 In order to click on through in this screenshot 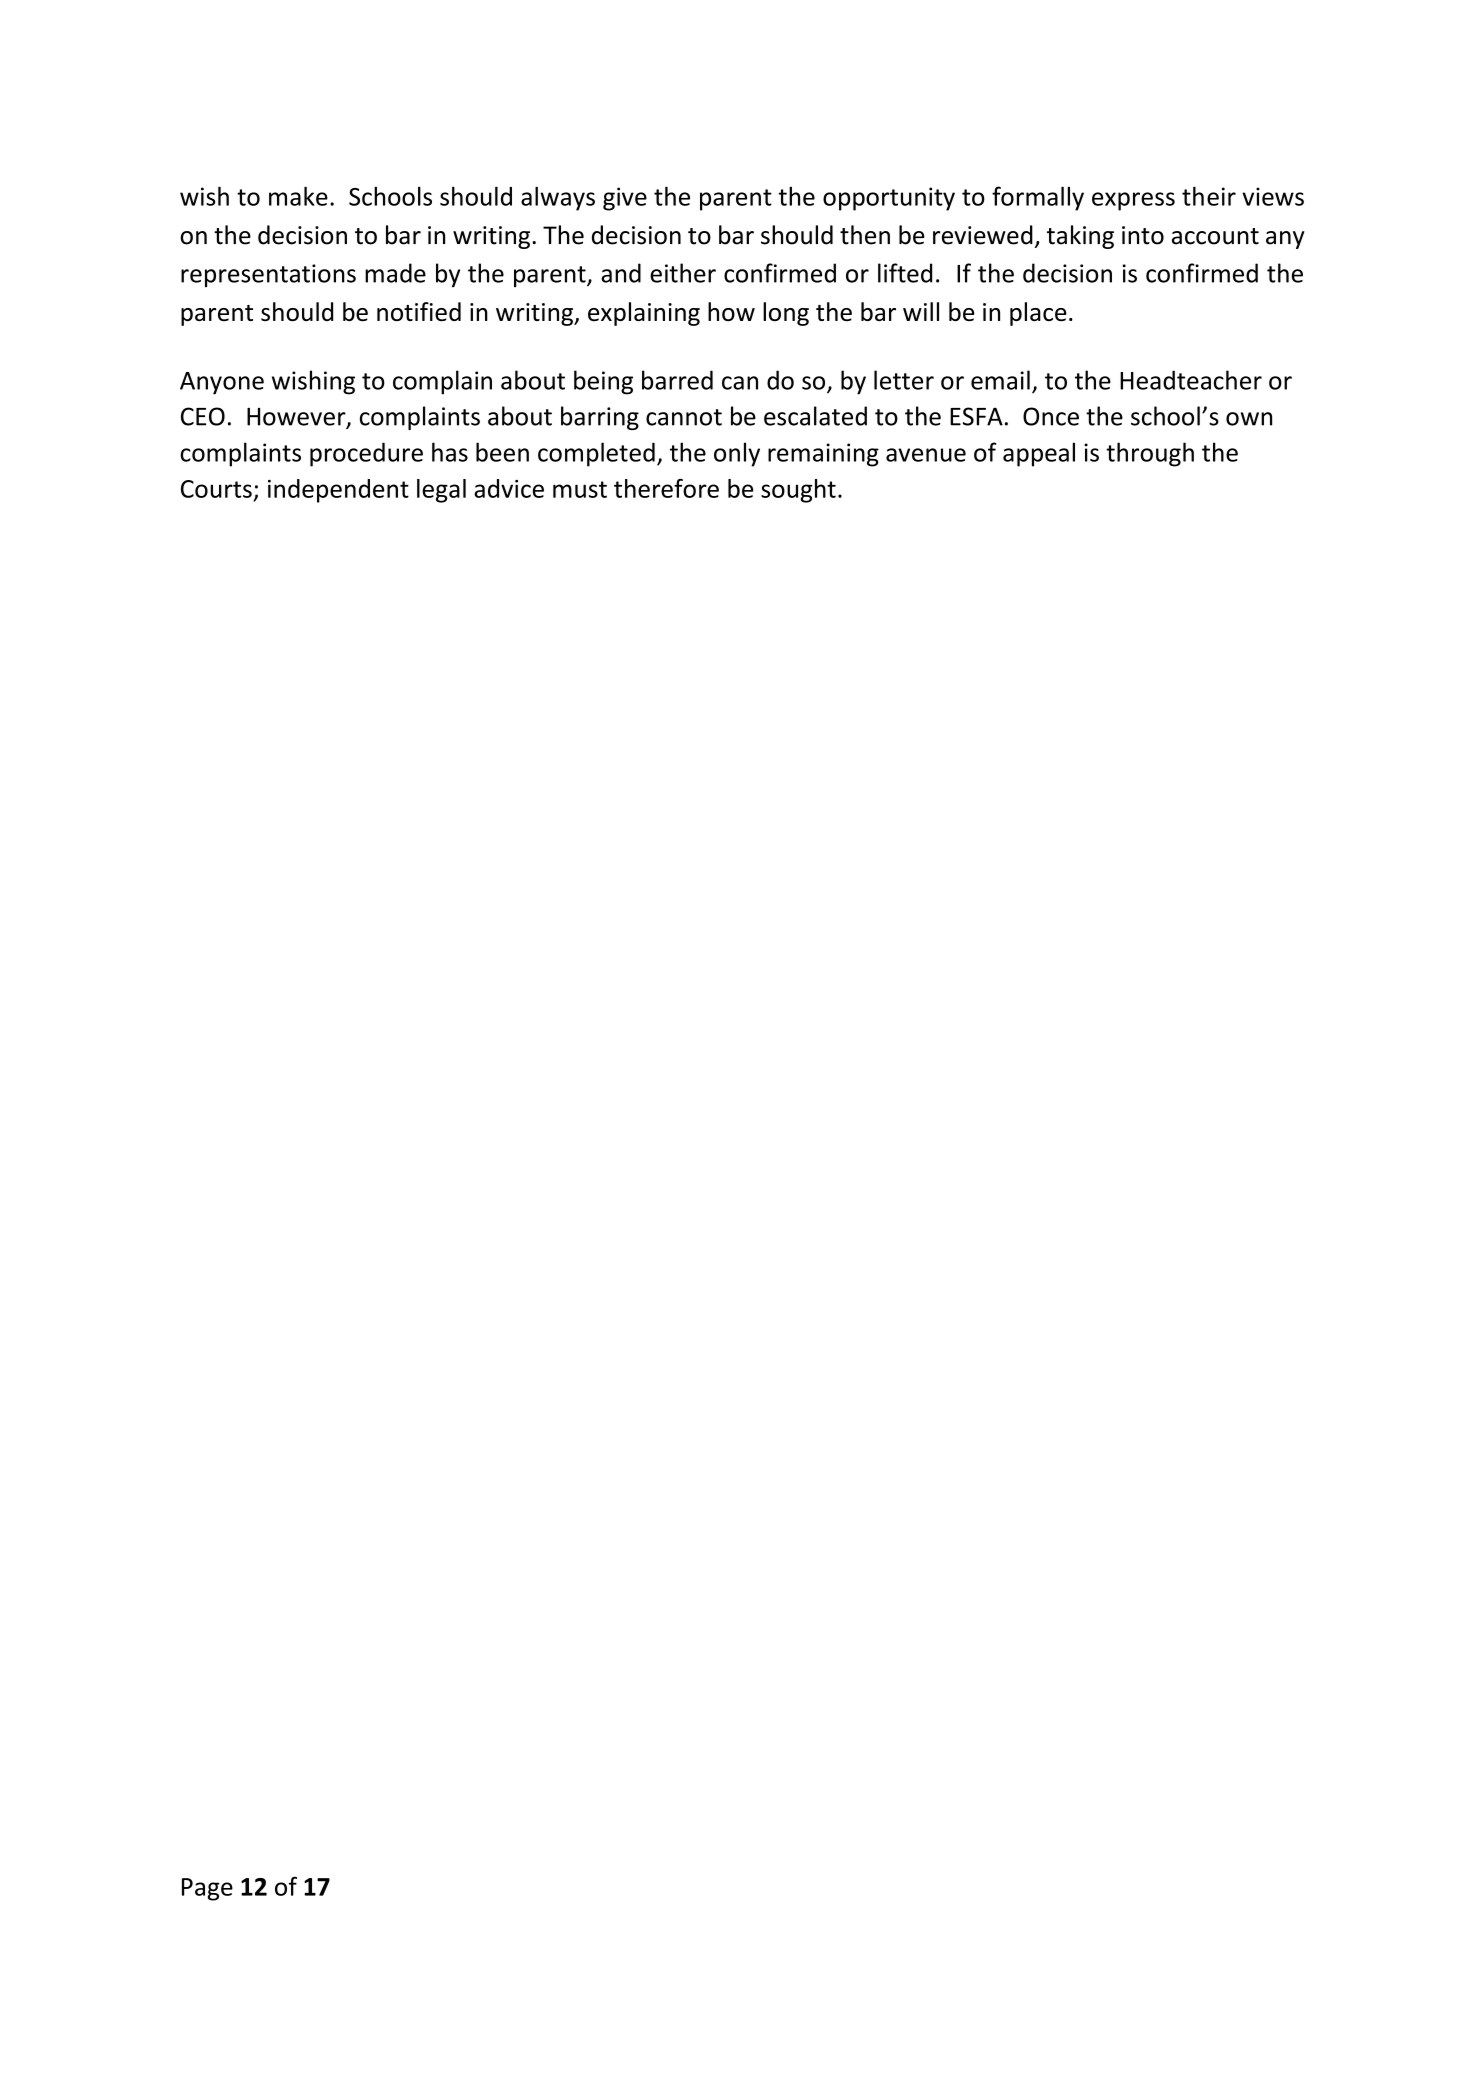, I will do `click(1150, 454)`.
